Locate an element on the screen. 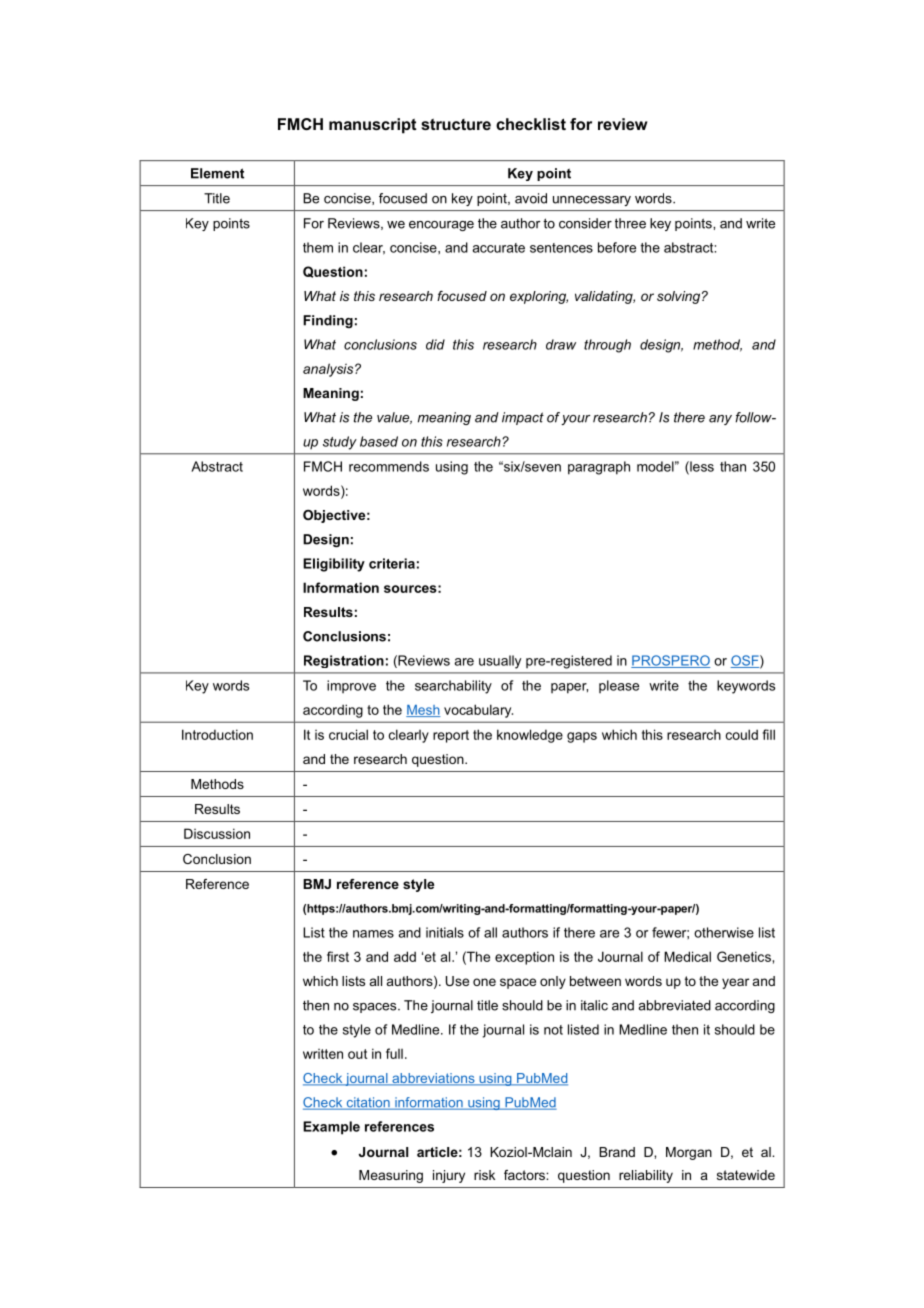 This screenshot has width=924, height=1308. three is located at coordinates (630, 223).
